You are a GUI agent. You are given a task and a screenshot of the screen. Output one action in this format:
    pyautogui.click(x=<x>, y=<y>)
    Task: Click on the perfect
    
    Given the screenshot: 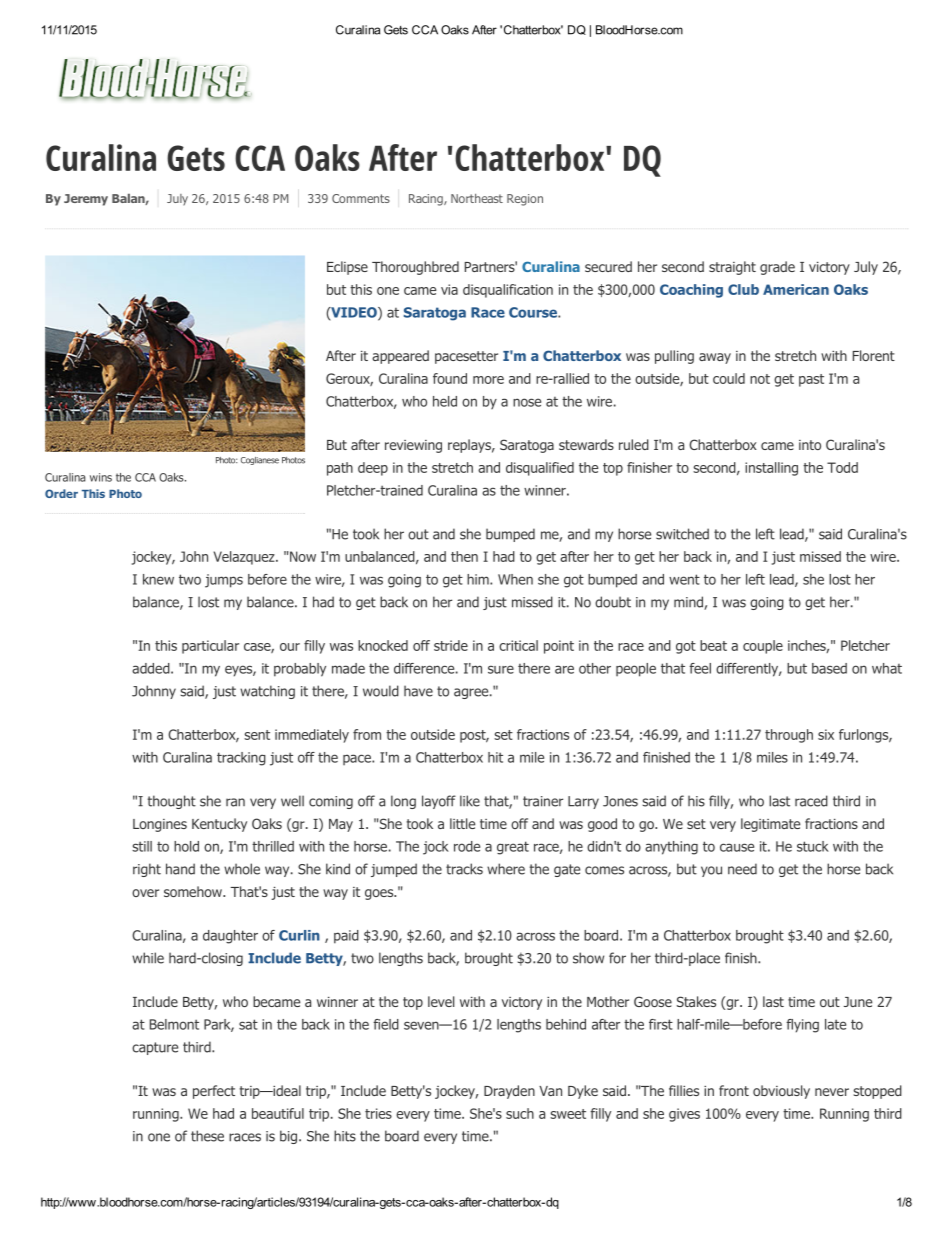 What is the action you would take?
    pyautogui.click(x=214, y=1092)
